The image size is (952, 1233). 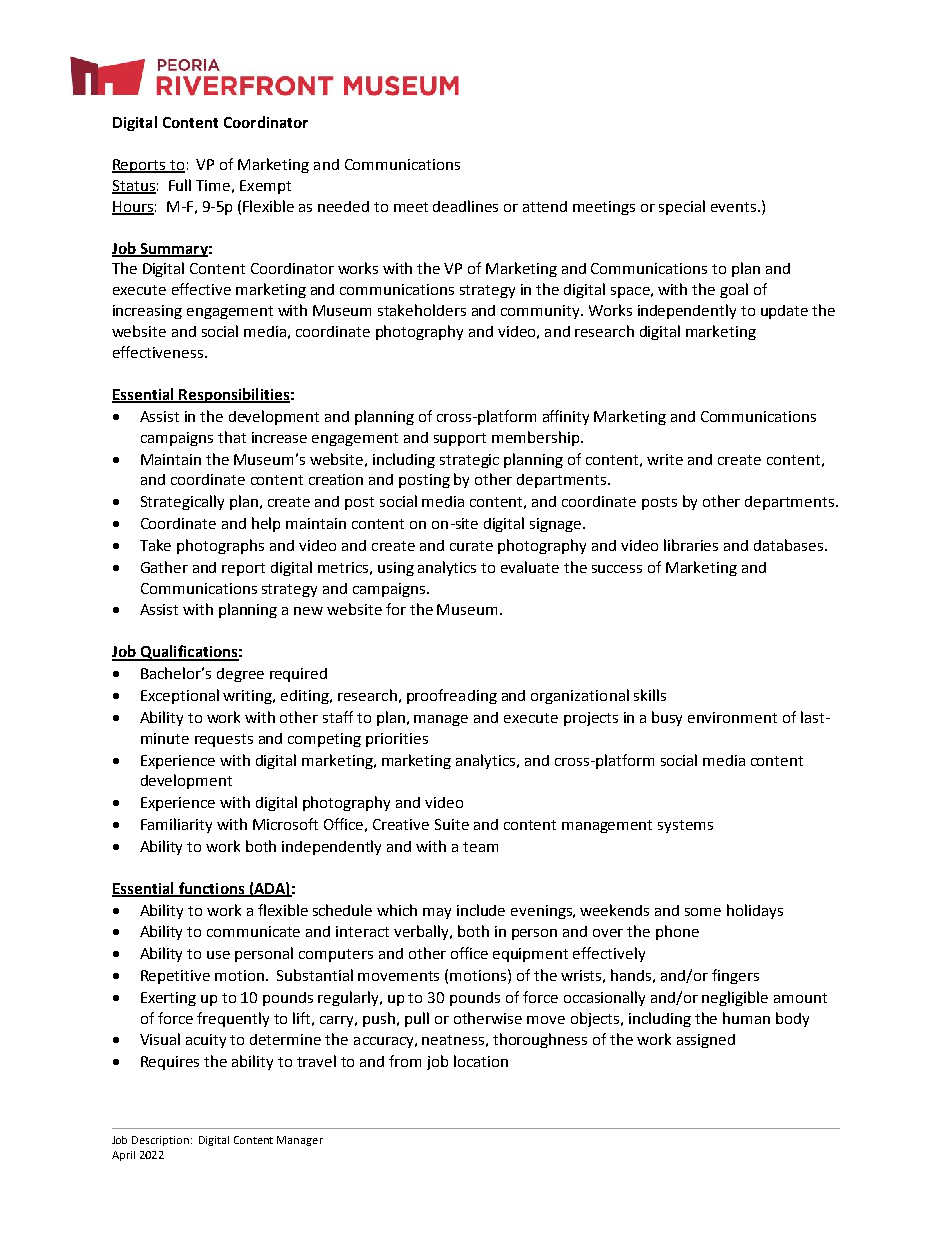 What do you see at coordinates (452, 824) in the image?
I see `Suite` at bounding box center [452, 824].
